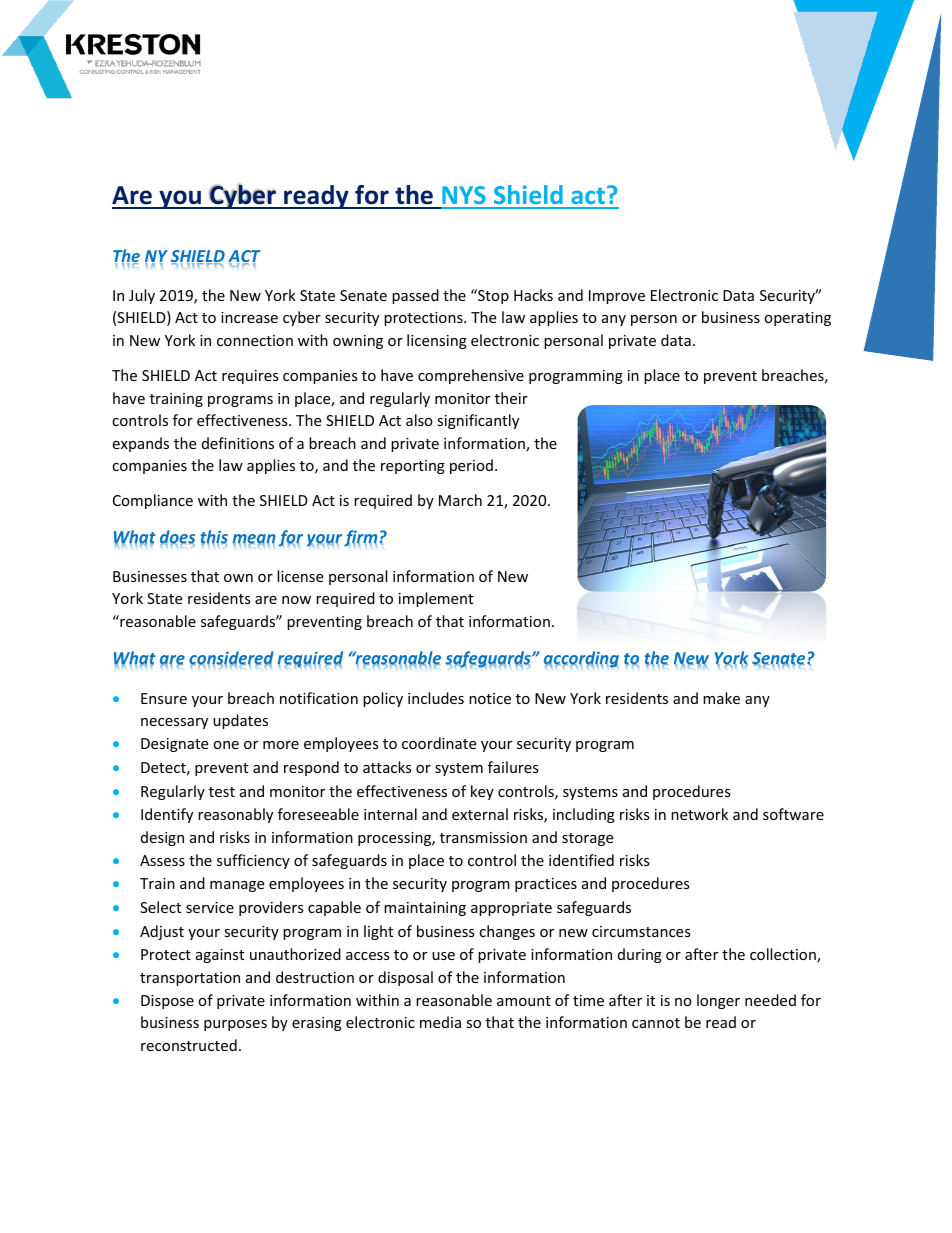 The image size is (952, 1233). I want to click on this, so click(214, 538).
